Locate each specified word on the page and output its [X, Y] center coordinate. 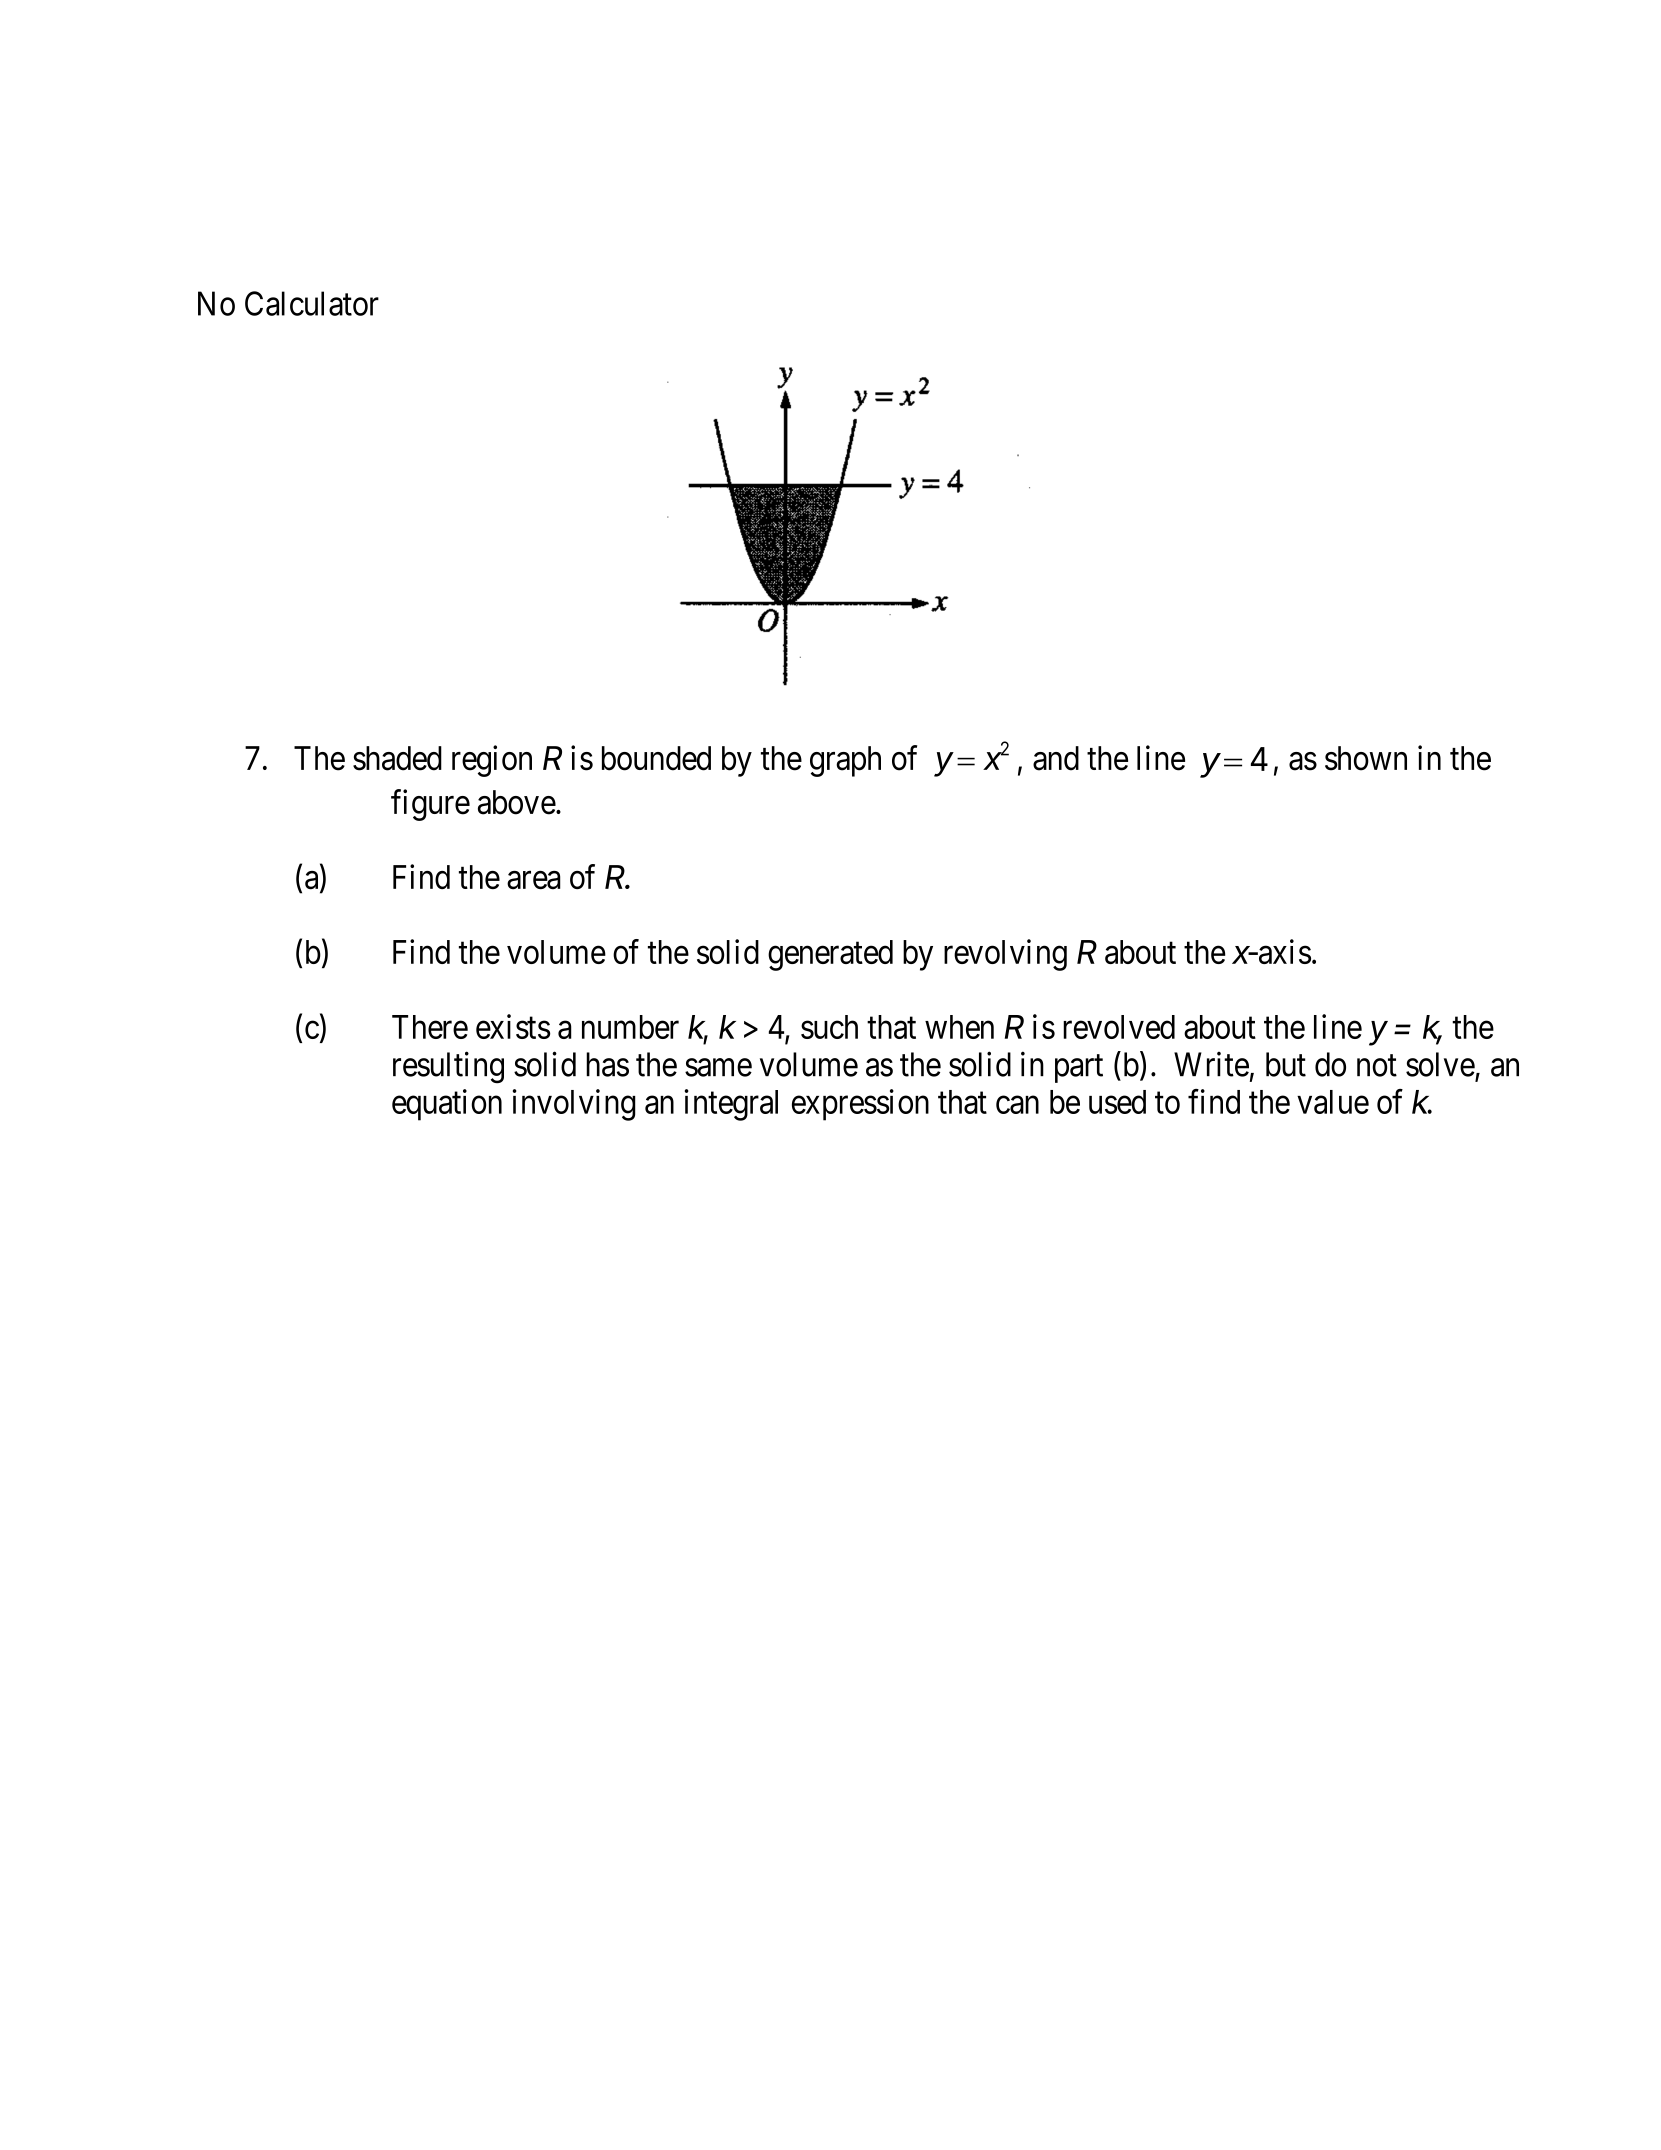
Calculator [312, 303]
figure [430, 805]
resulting [448, 1067]
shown [1366, 758]
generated [830, 955]
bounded [656, 758]
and [1056, 758]
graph [845, 761]
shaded [397, 758]
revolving [1005, 955]
